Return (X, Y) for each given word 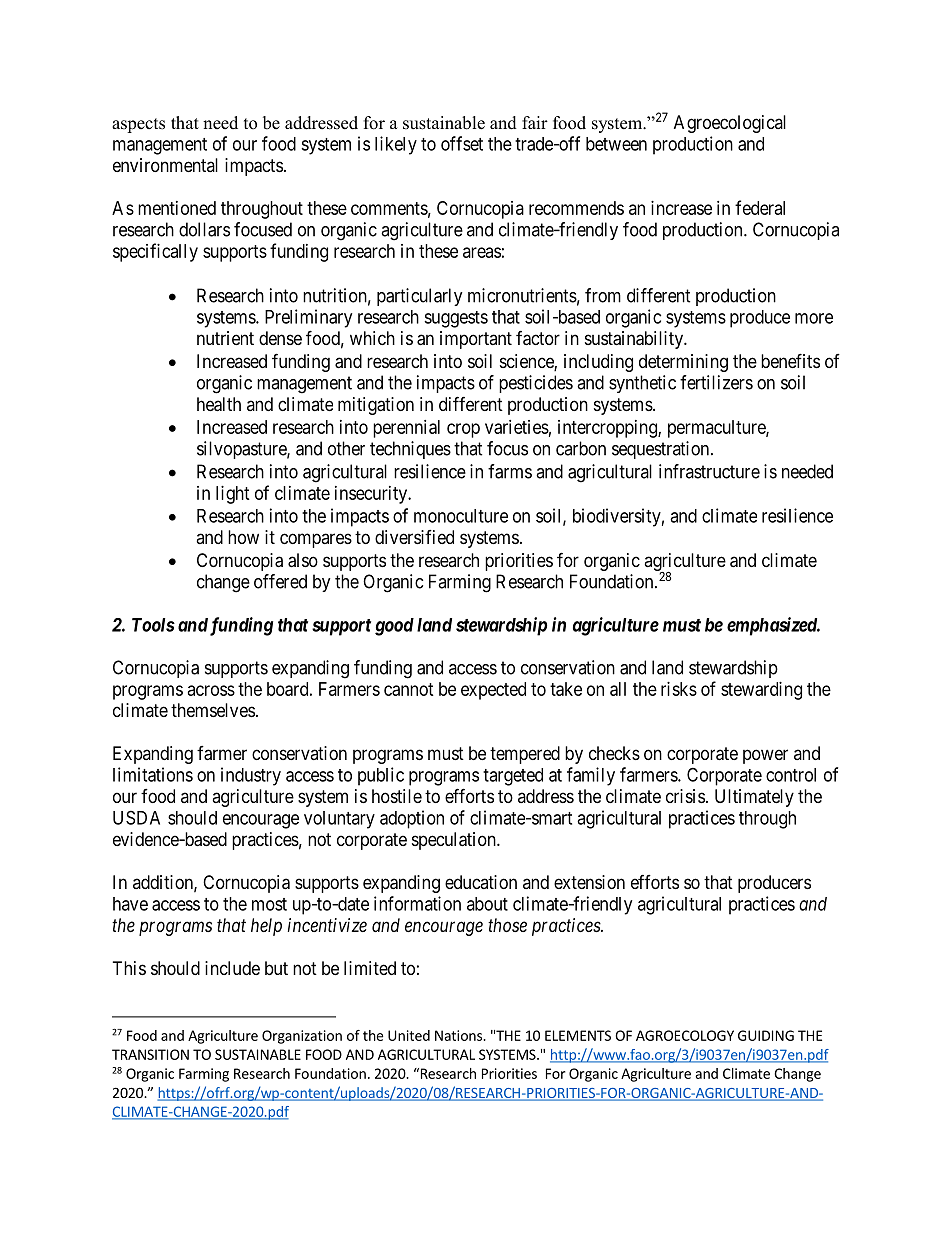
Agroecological (730, 124)
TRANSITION (150, 1054)
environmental (165, 165)
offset (462, 143)
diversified (414, 537)
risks (679, 689)
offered (280, 581)
